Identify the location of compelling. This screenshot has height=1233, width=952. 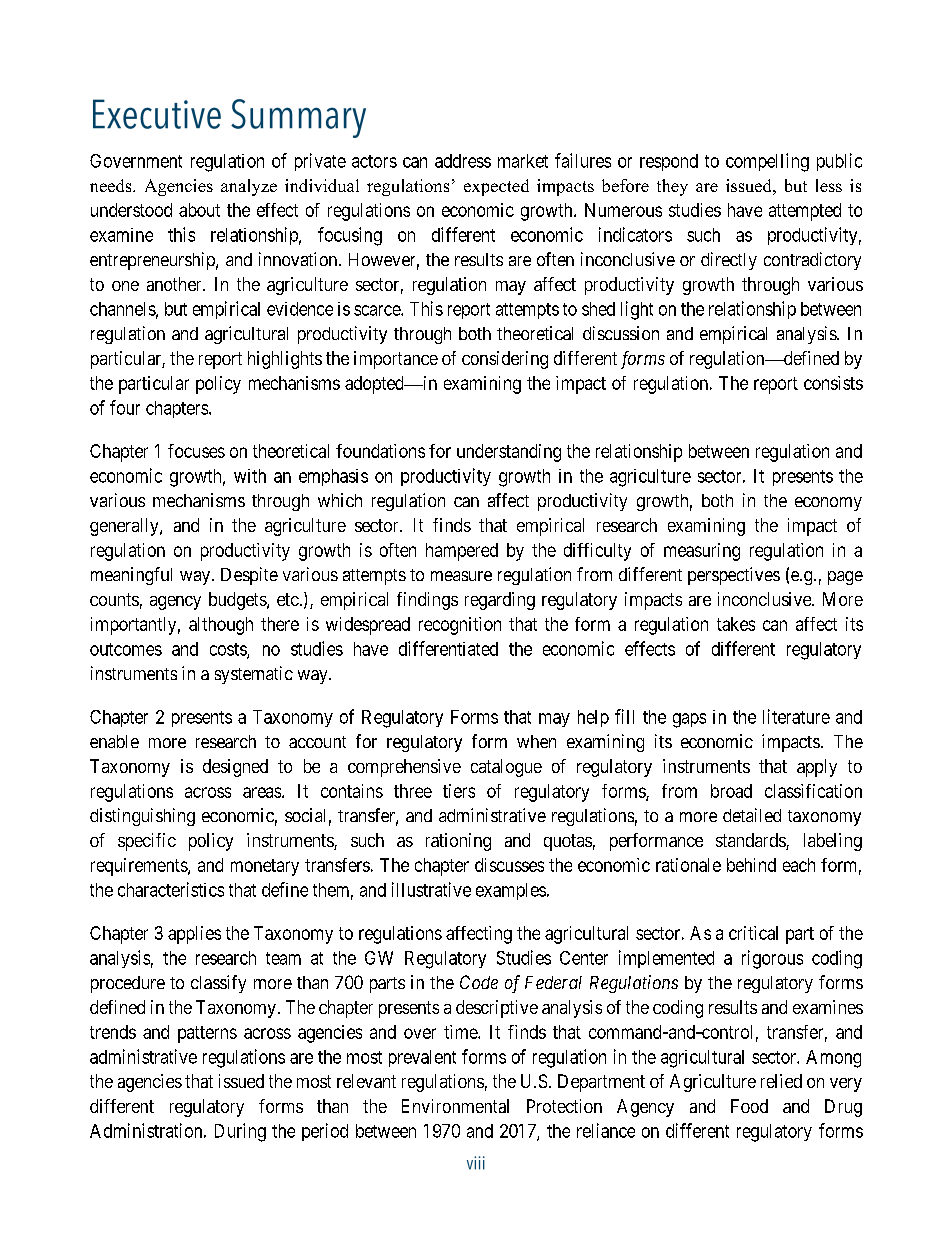
(767, 162).
